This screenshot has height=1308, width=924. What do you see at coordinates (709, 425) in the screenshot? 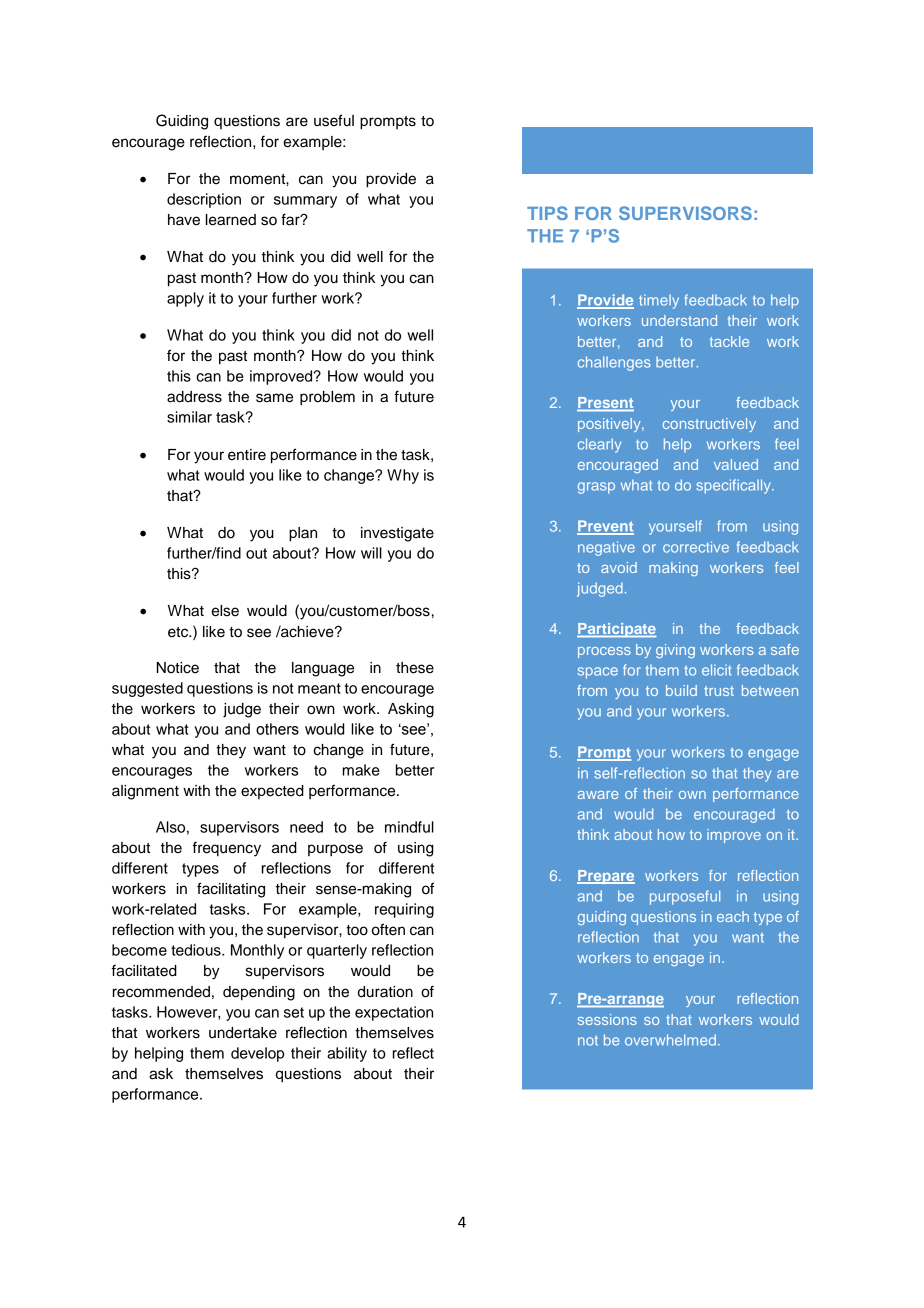
I see `constructively` at bounding box center [709, 425].
